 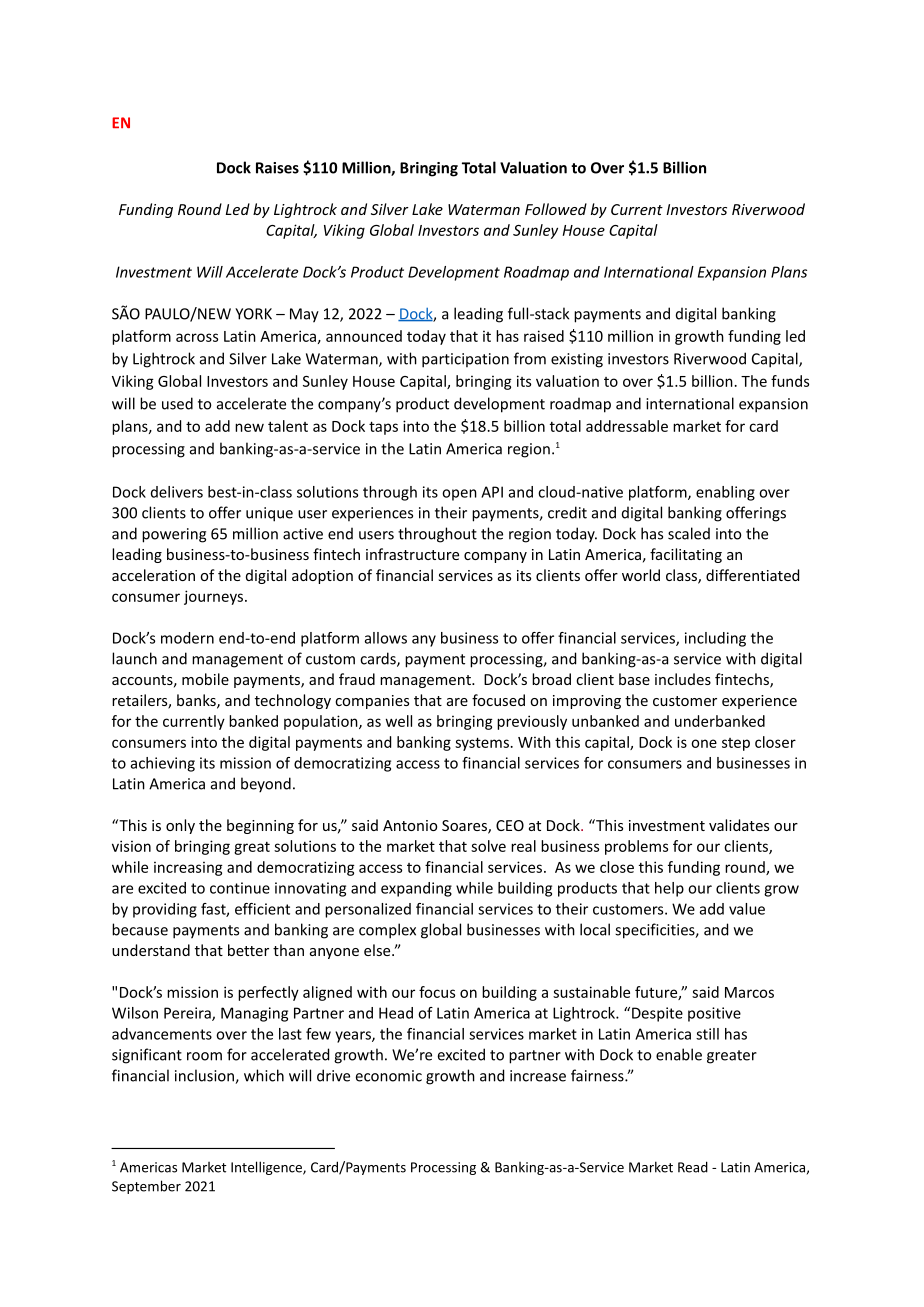 I want to click on enabling, so click(x=725, y=493).
